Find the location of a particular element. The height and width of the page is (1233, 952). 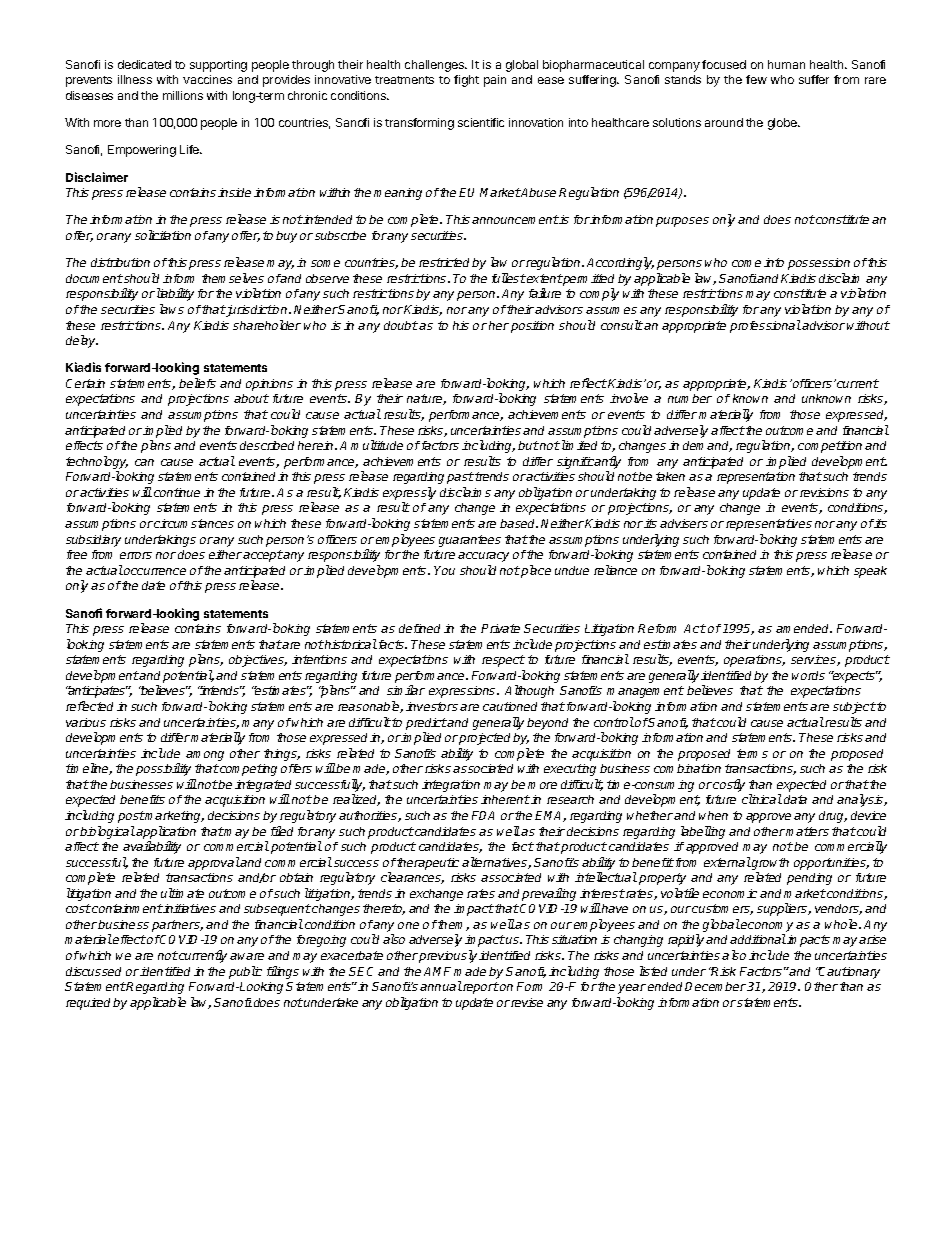

millions is located at coordinates (183, 95).
